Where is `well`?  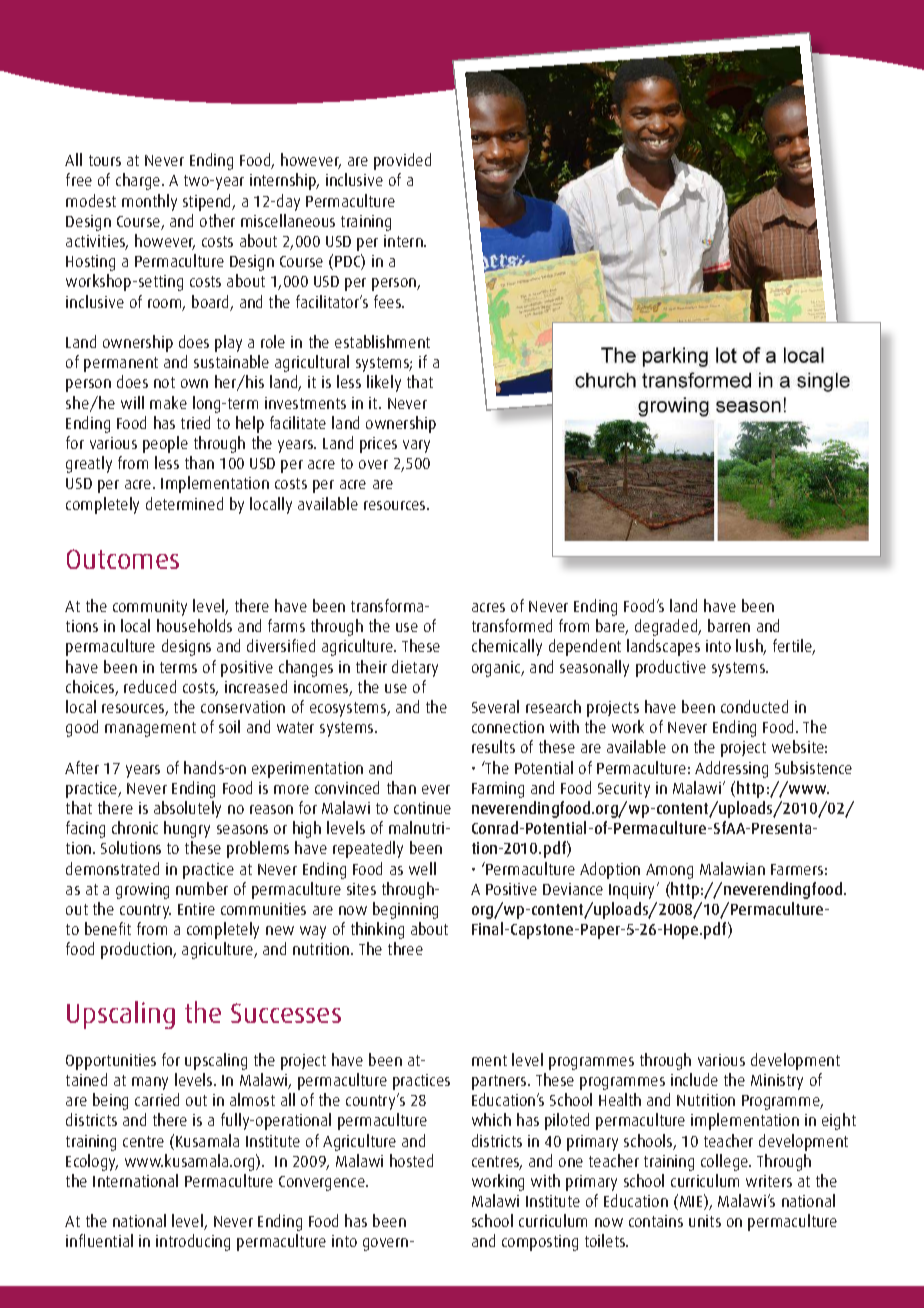
well is located at coordinates (422, 868).
